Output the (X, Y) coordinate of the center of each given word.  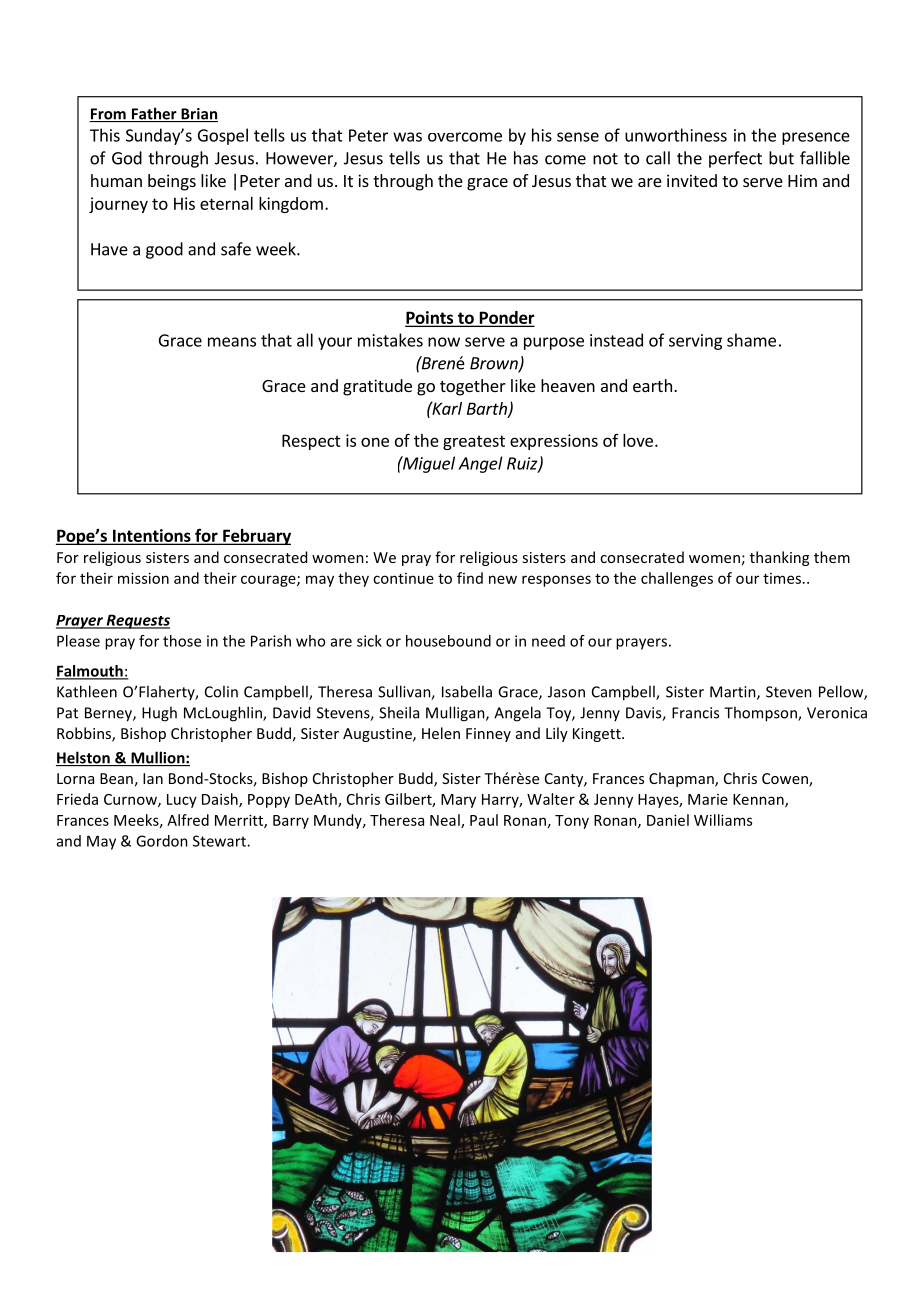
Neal (446, 821)
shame (751, 340)
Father (154, 114)
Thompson (761, 714)
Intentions (152, 536)
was (407, 137)
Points (430, 318)
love (638, 440)
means (232, 342)
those (182, 641)
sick (369, 641)
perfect (735, 159)
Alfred (188, 820)
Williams (723, 820)
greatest (474, 442)
